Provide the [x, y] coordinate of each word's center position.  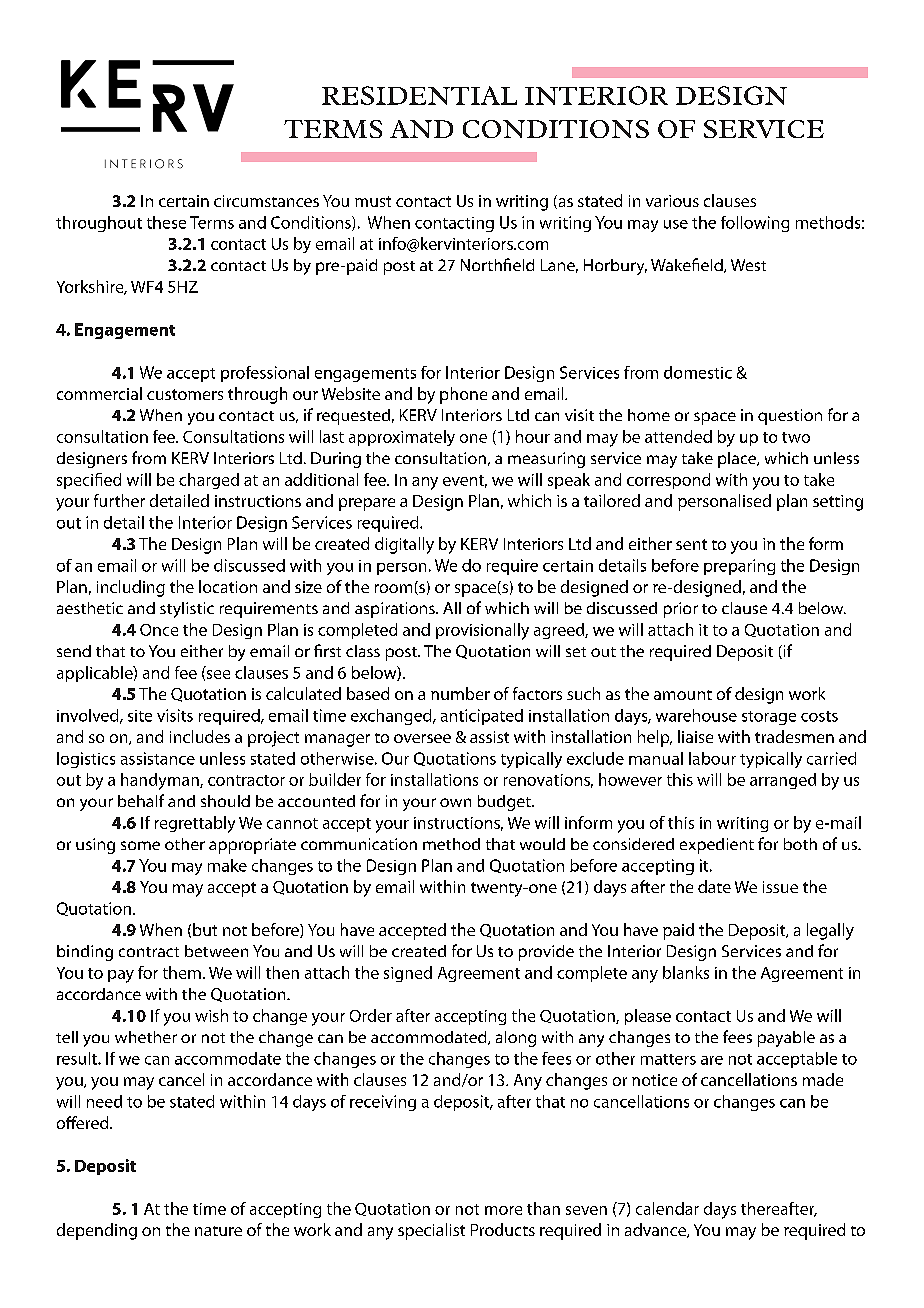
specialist [431, 1231]
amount [683, 695]
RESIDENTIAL [419, 95]
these [166, 222]
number [460, 693]
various [672, 201]
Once [159, 630]
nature [218, 1231]
